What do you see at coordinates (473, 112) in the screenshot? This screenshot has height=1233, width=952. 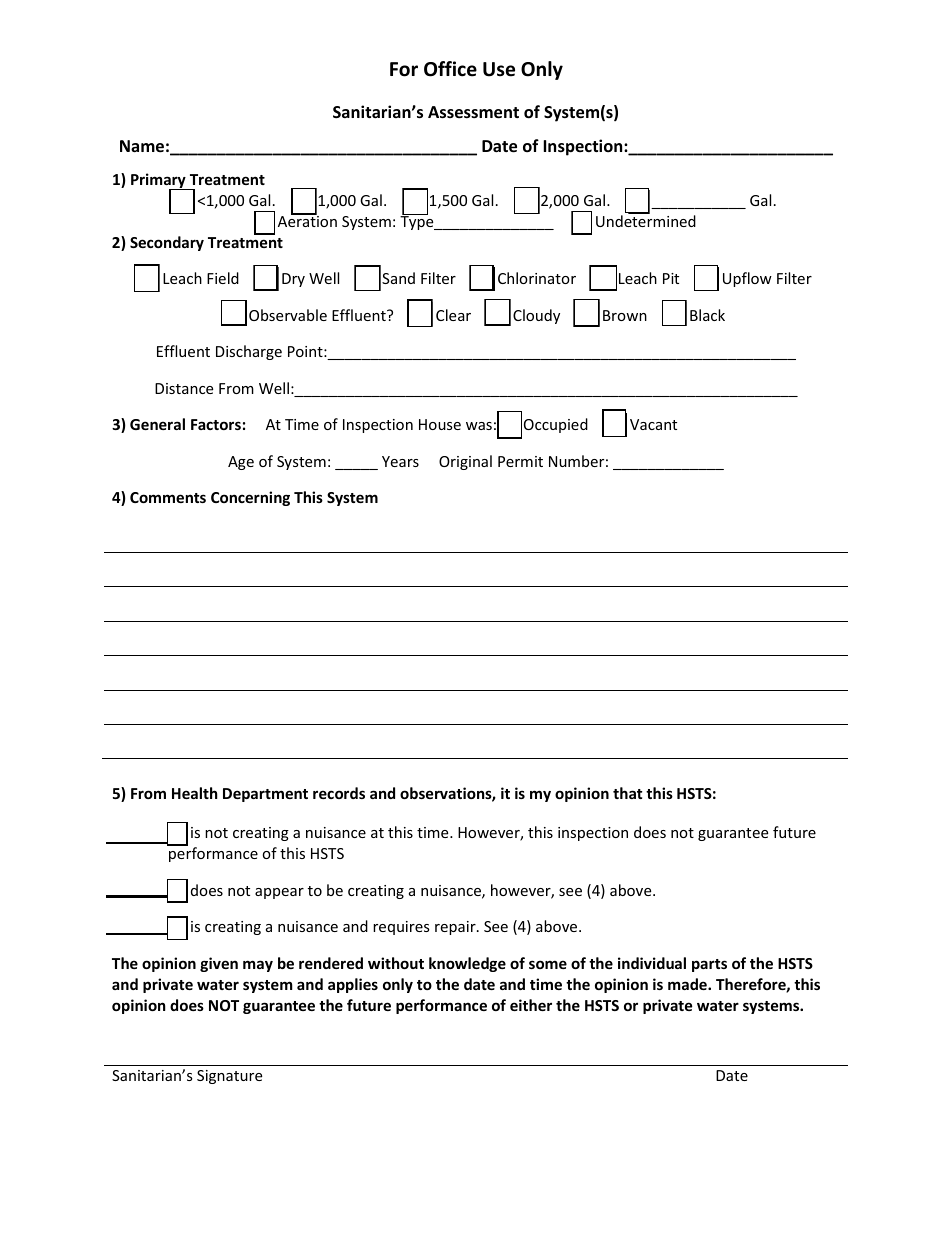 I see `Assessment` at bounding box center [473, 112].
